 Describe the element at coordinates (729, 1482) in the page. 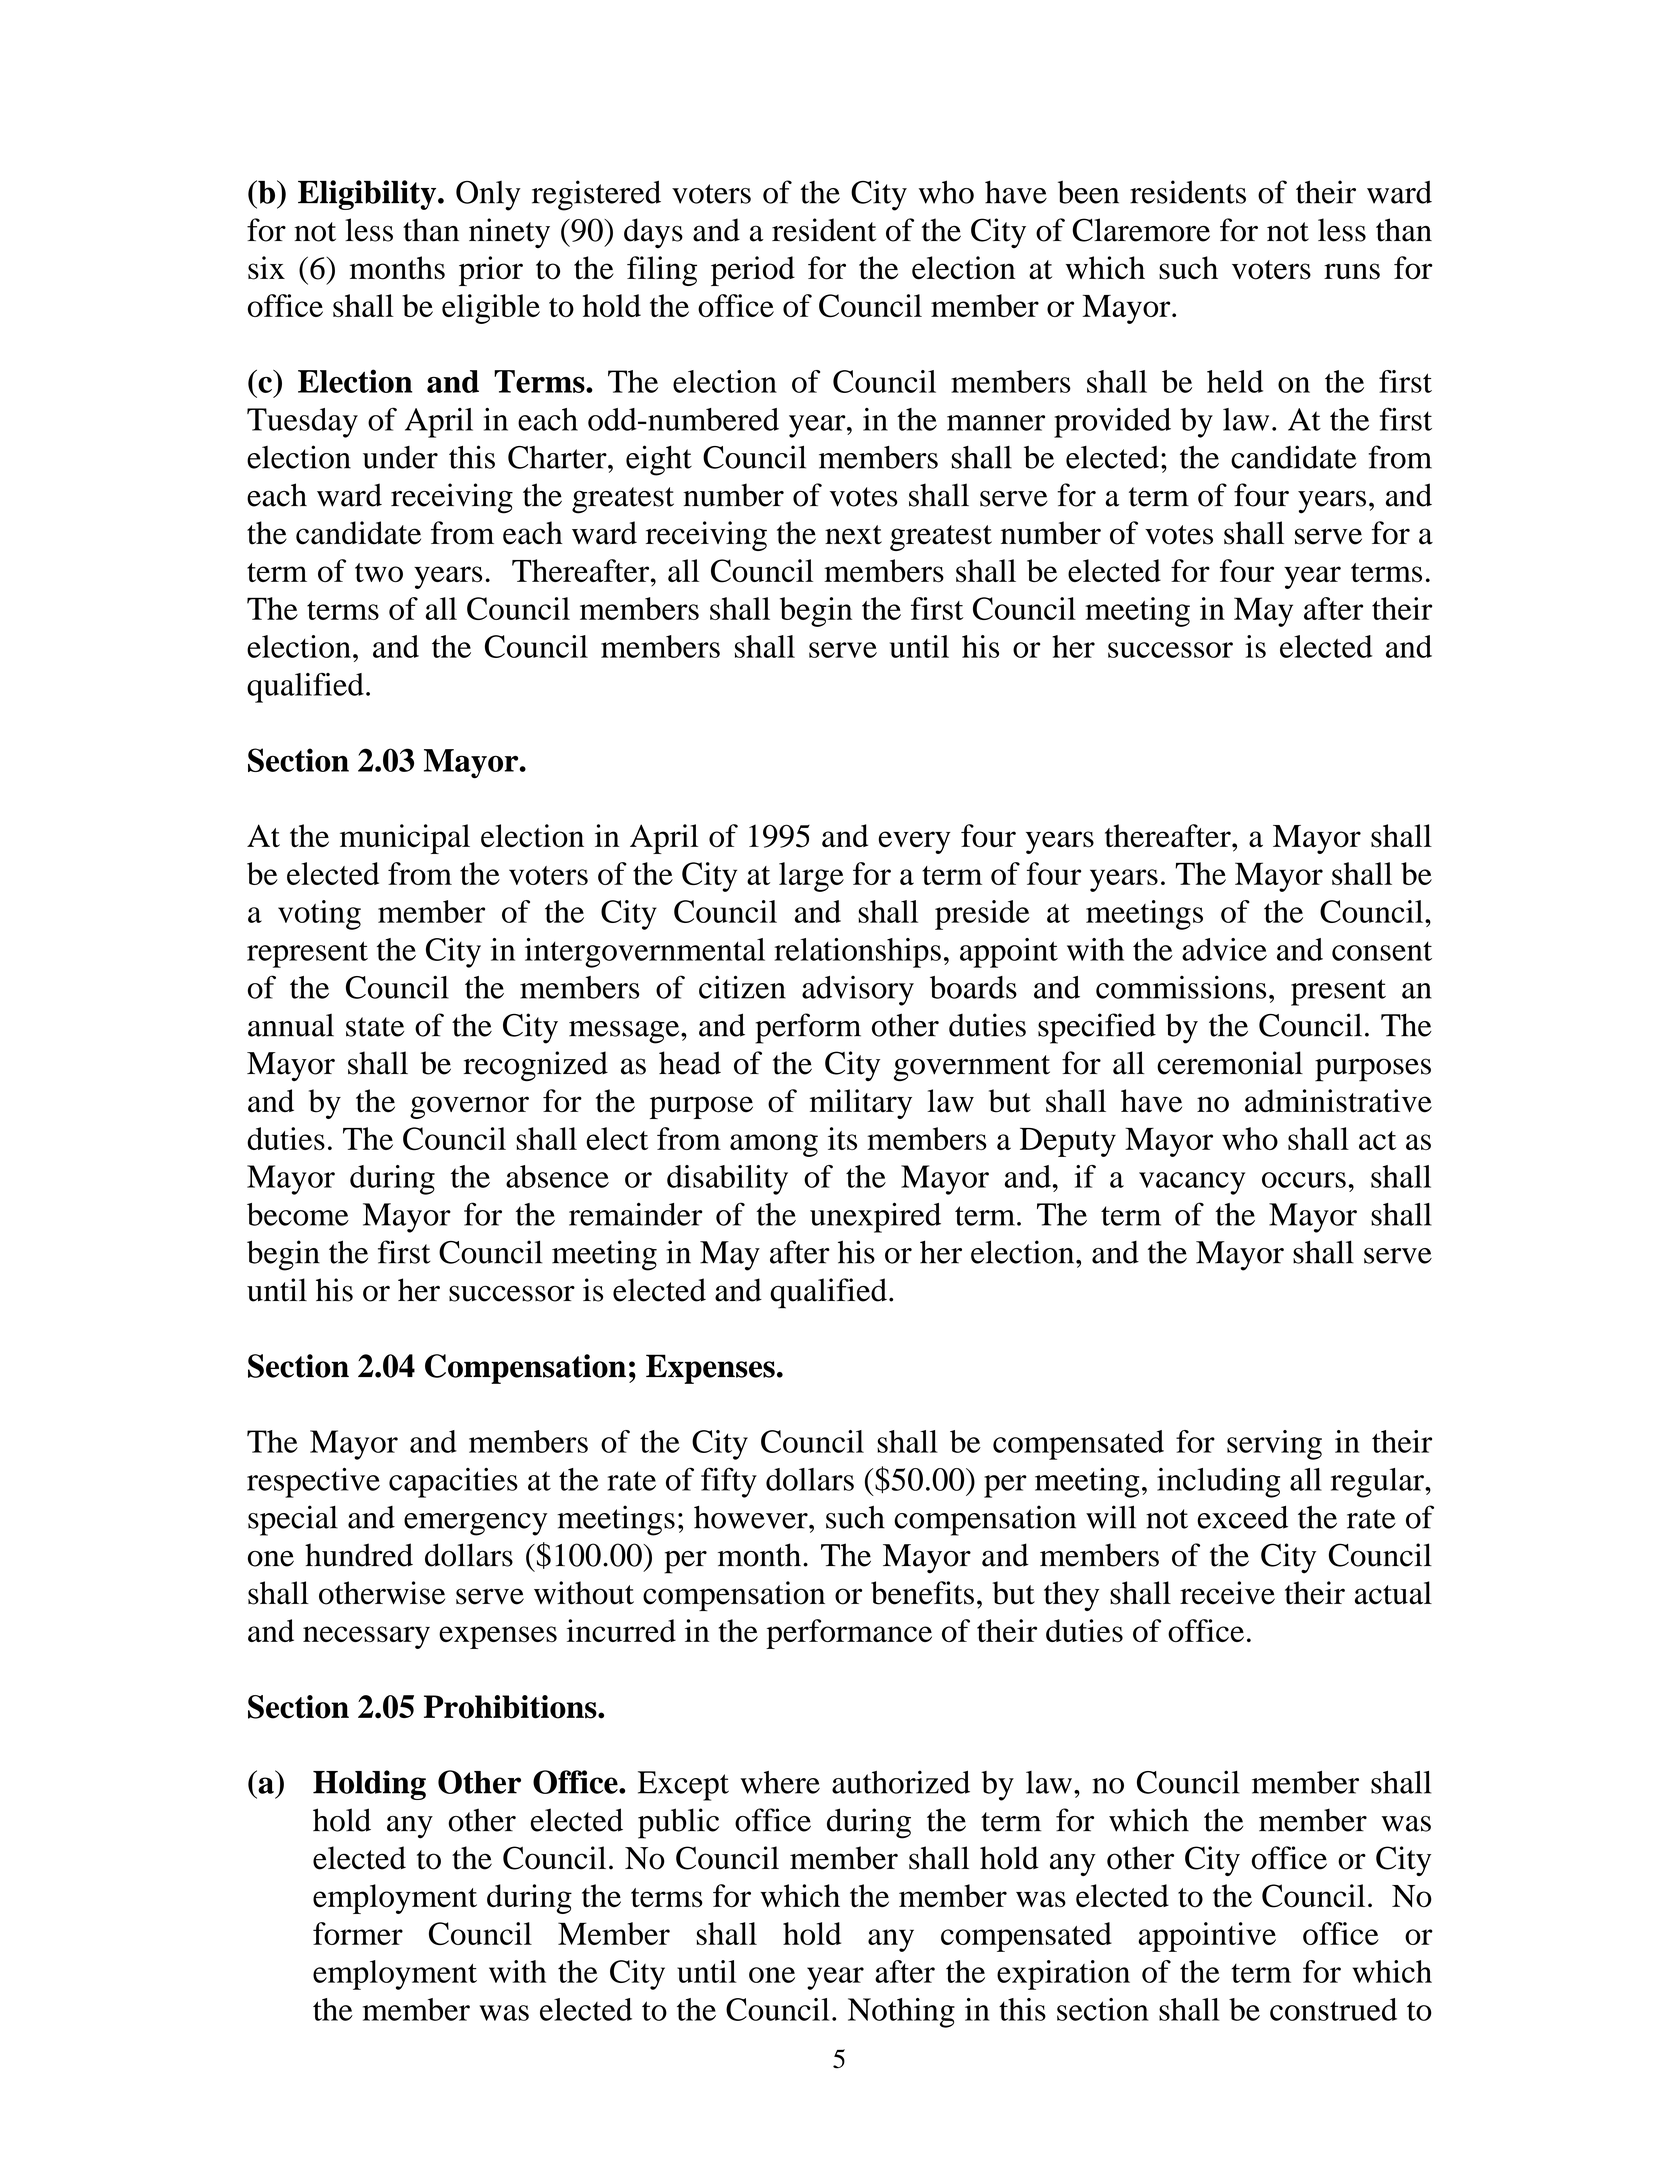

I see `fifty` at that location.
